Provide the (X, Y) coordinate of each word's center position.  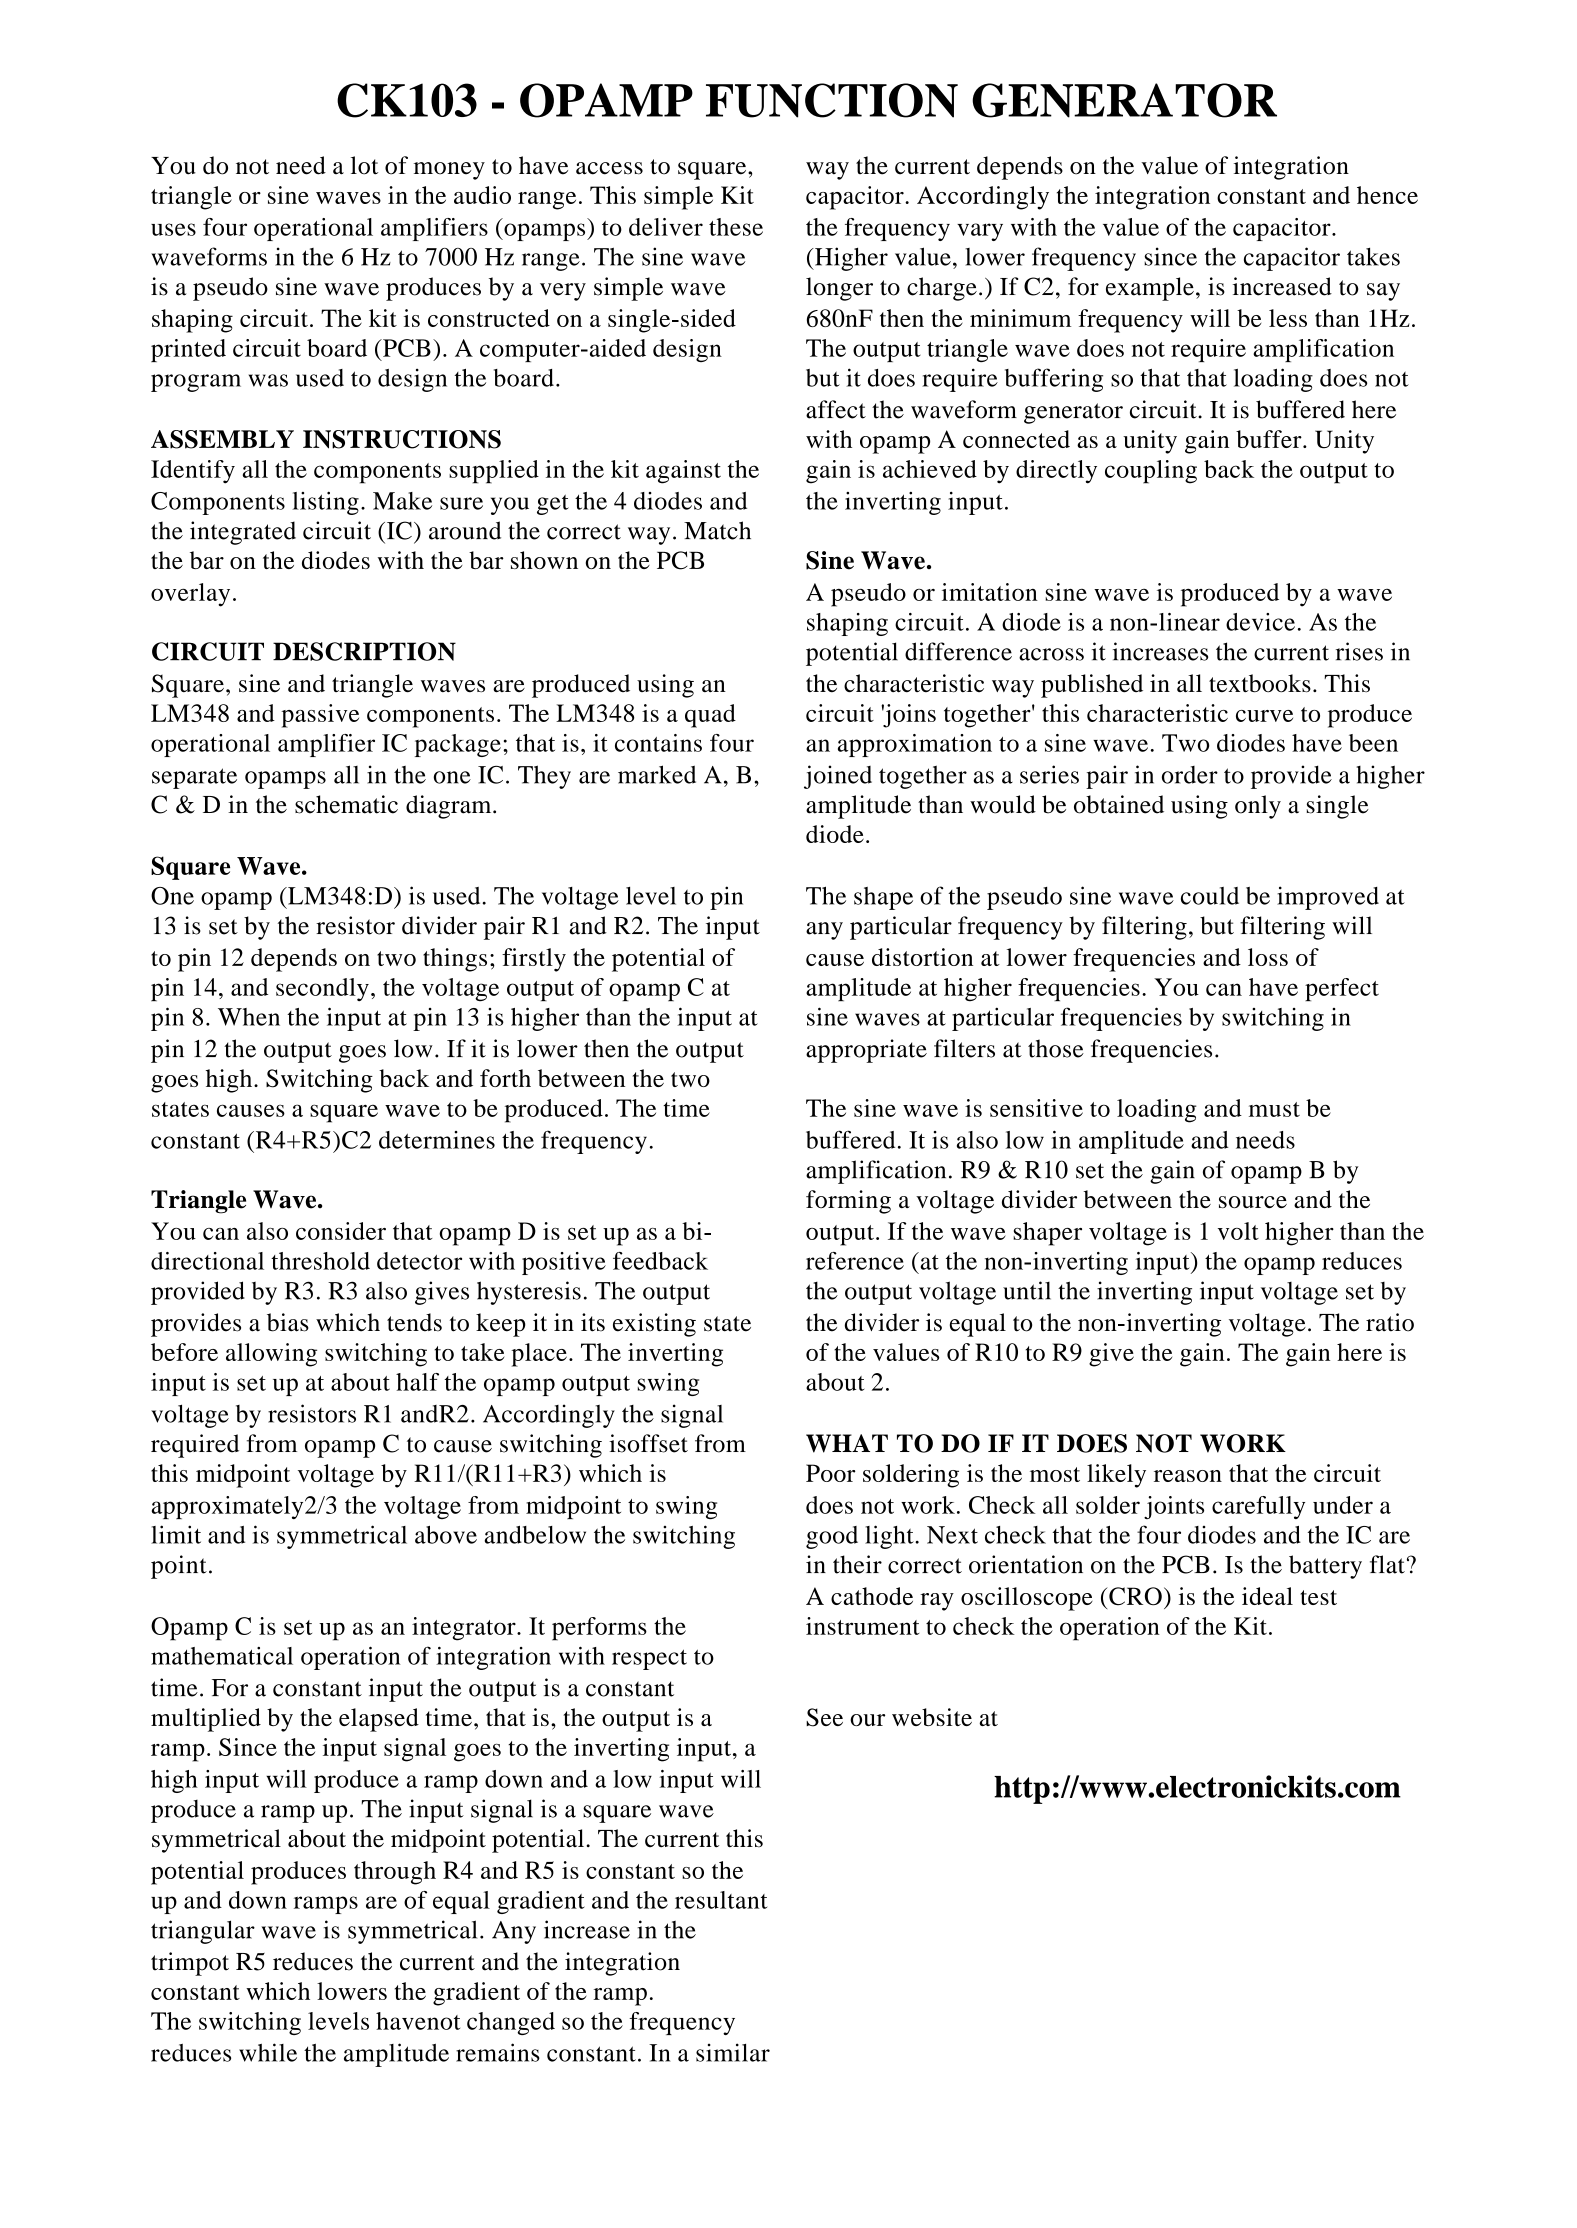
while (268, 2052)
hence (1387, 195)
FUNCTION (832, 100)
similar (733, 2052)
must (1274, 1109)
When (249, 1017)
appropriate (866, 1051)
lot (364, 165)
